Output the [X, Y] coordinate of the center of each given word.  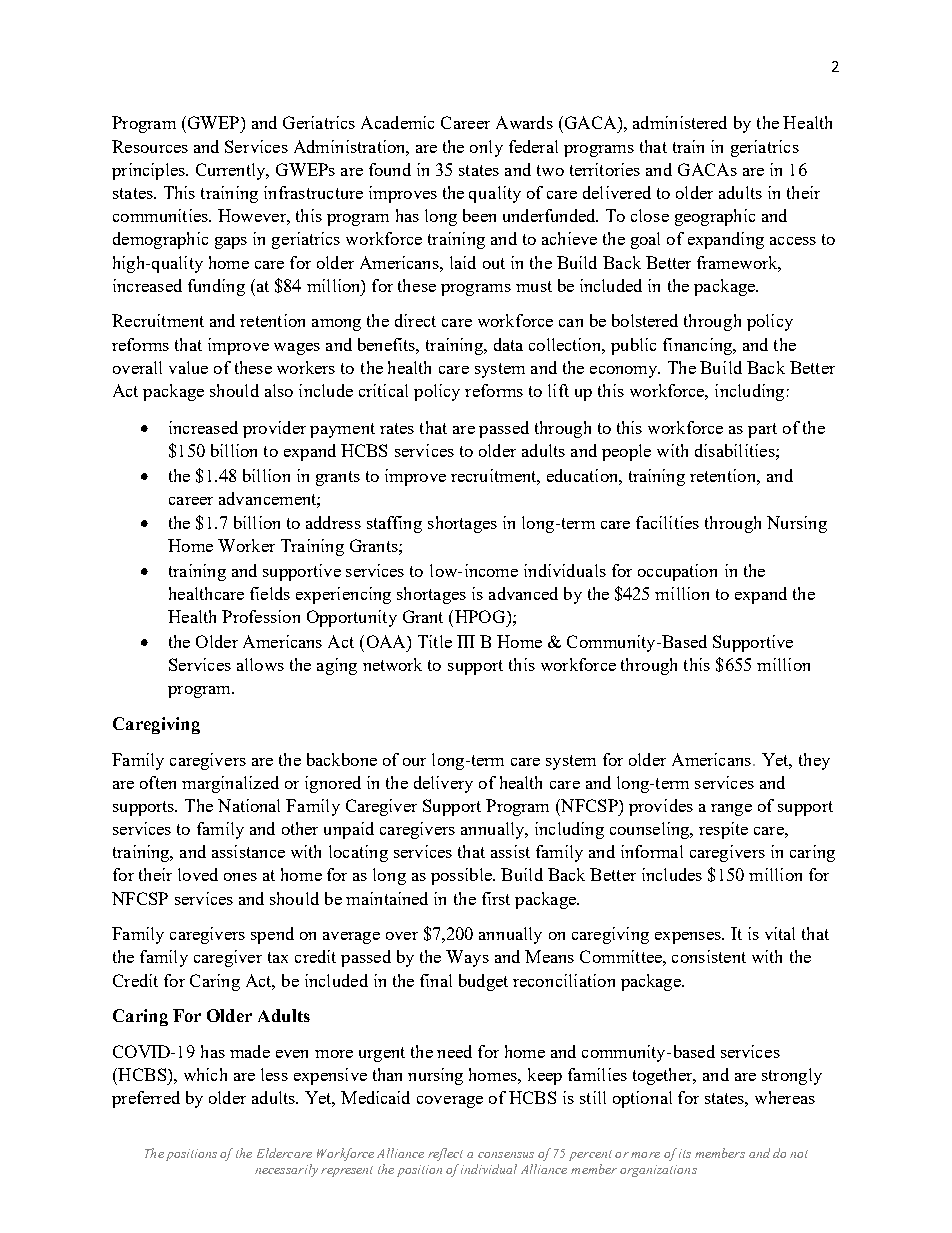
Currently [232, 171]
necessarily [286, 1170]
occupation [677, 572]
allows [260, 664]
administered [680, 122]
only [486, 148]
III [466, 641]
